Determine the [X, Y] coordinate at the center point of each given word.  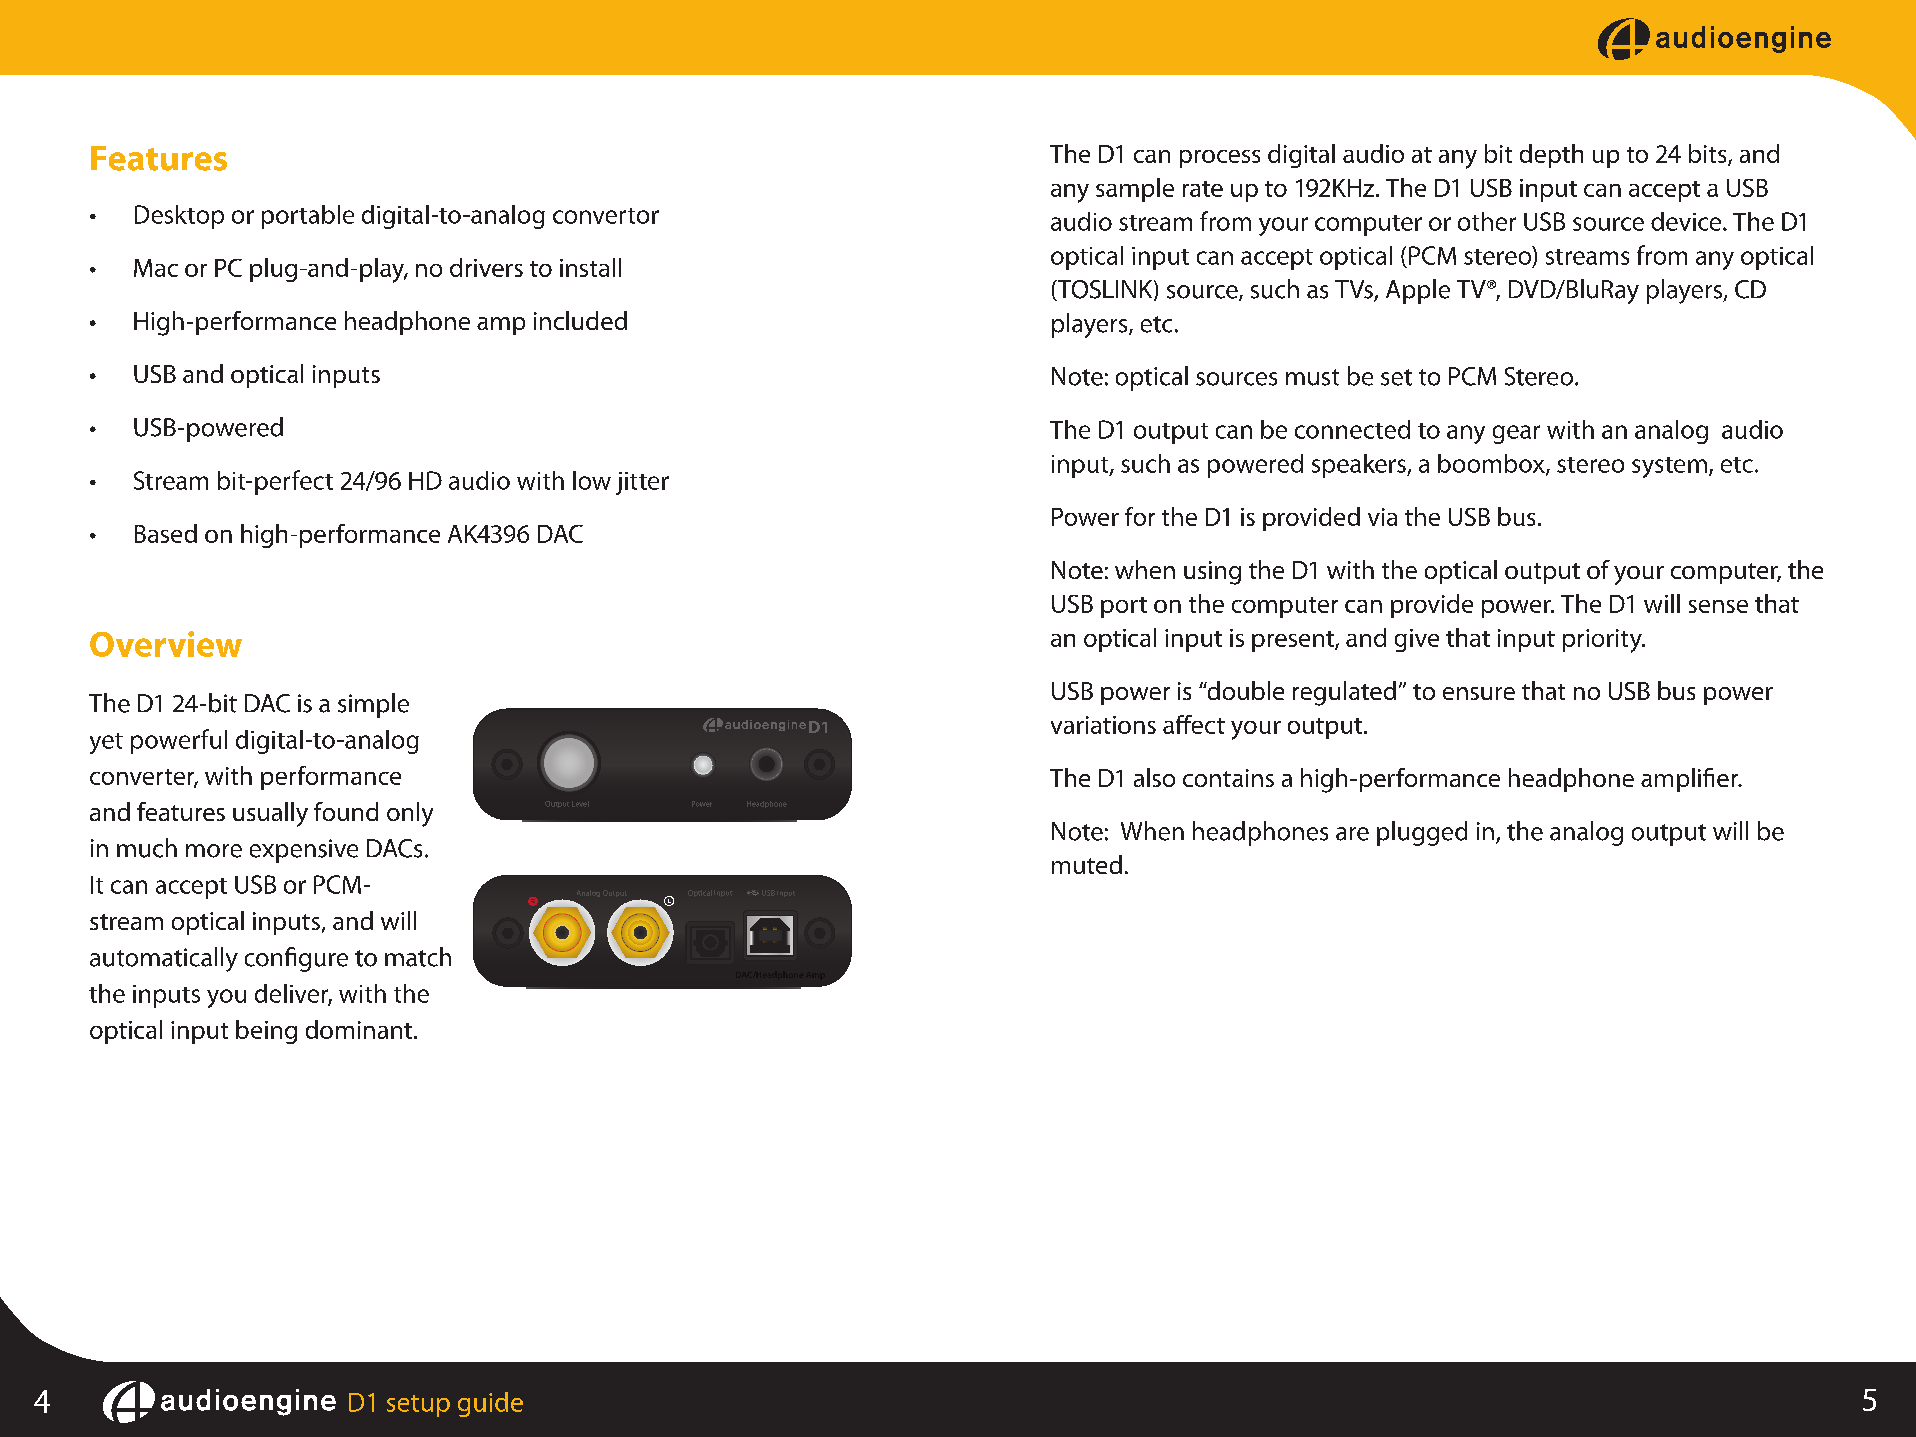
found [346, 811]
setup [418, 1406]
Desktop [179, 217]
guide [490, 1404]
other [1487, 221]
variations [1103, 725]
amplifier [1690, 780]
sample [1135, 190]
